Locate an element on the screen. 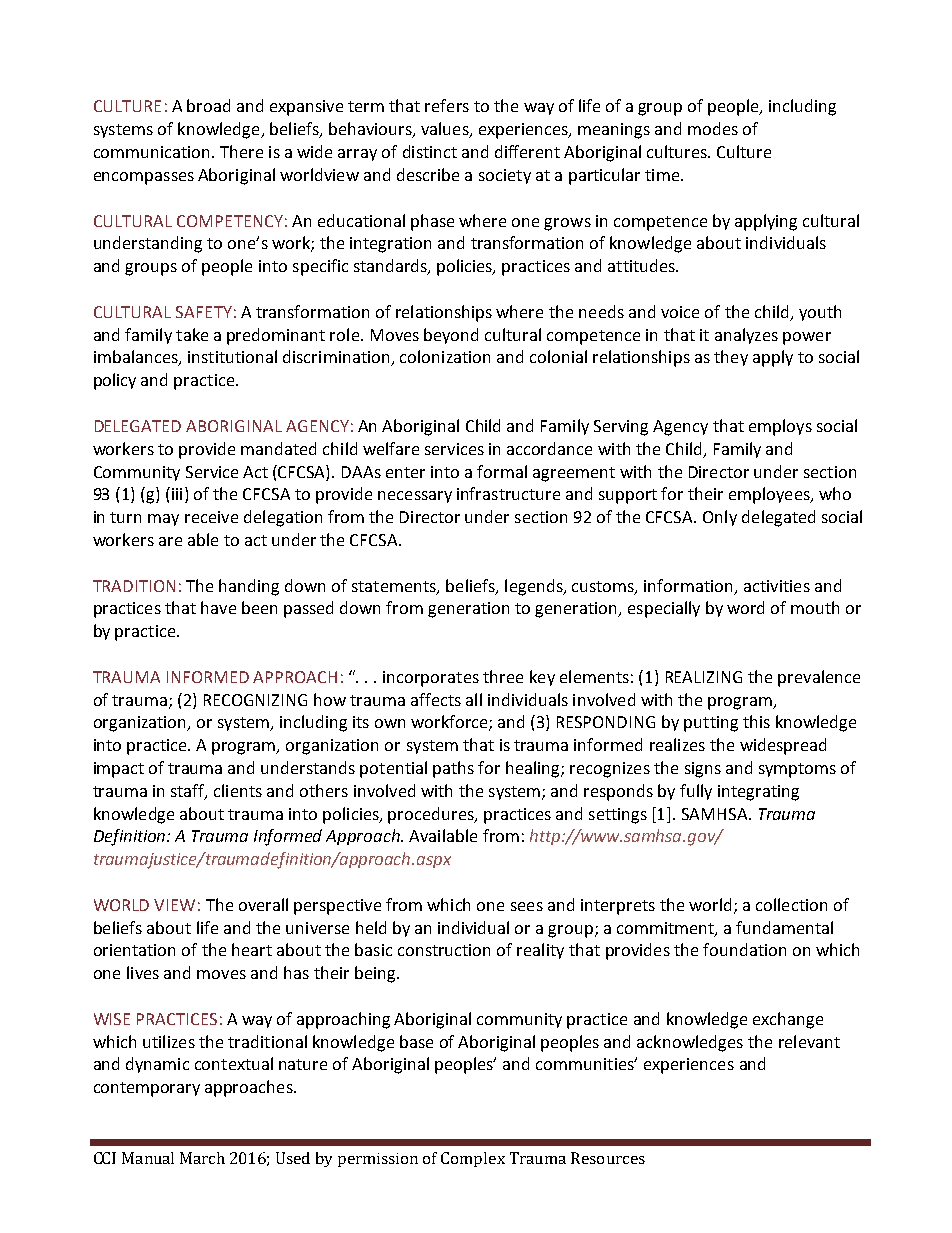 The width and height of the screenshot is (952, 1233). modes is located at coordinates (713, 128).
